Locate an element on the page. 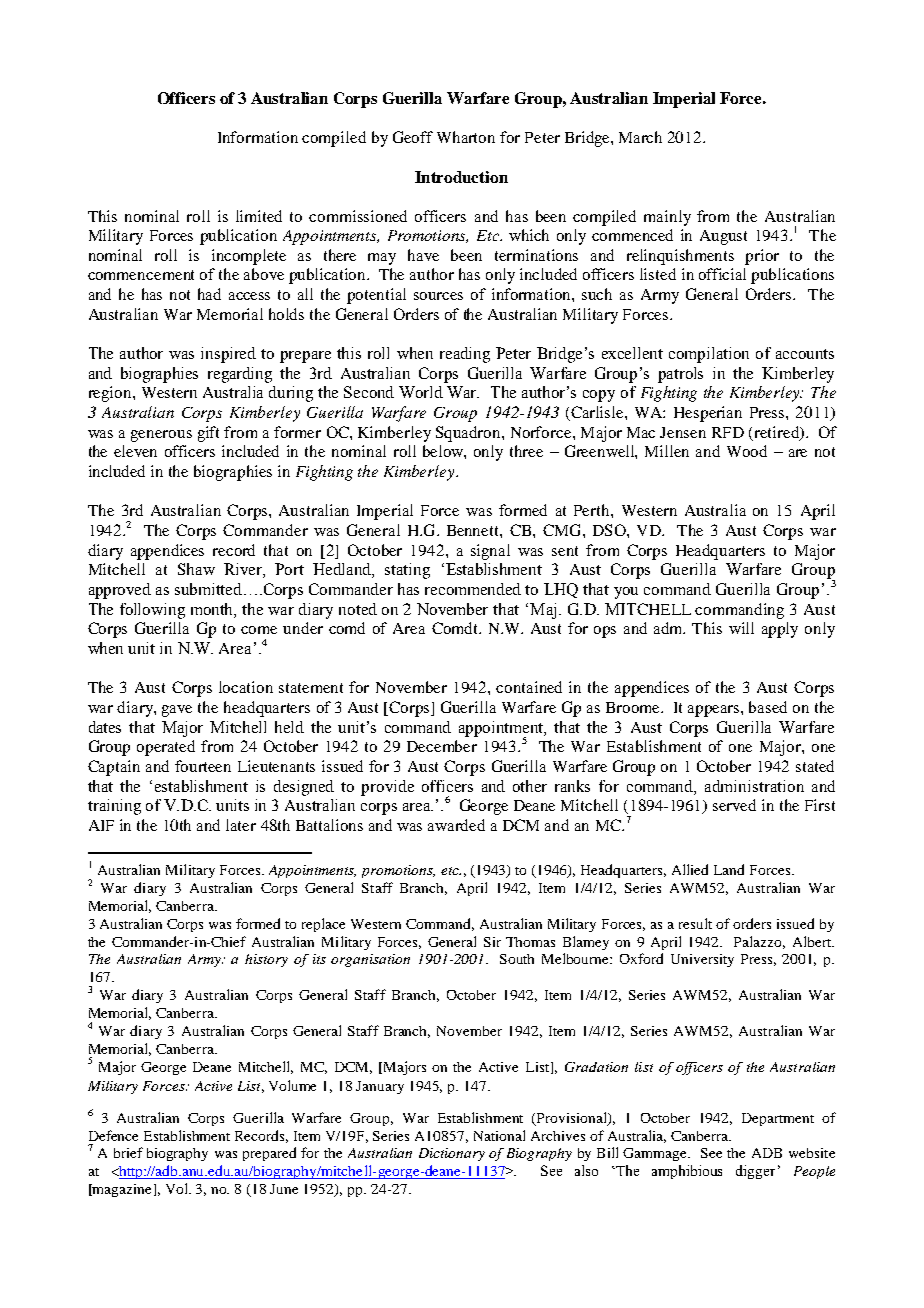 The height and width of the page is (1308, 924). contained is located at coordinates (529, 687).
